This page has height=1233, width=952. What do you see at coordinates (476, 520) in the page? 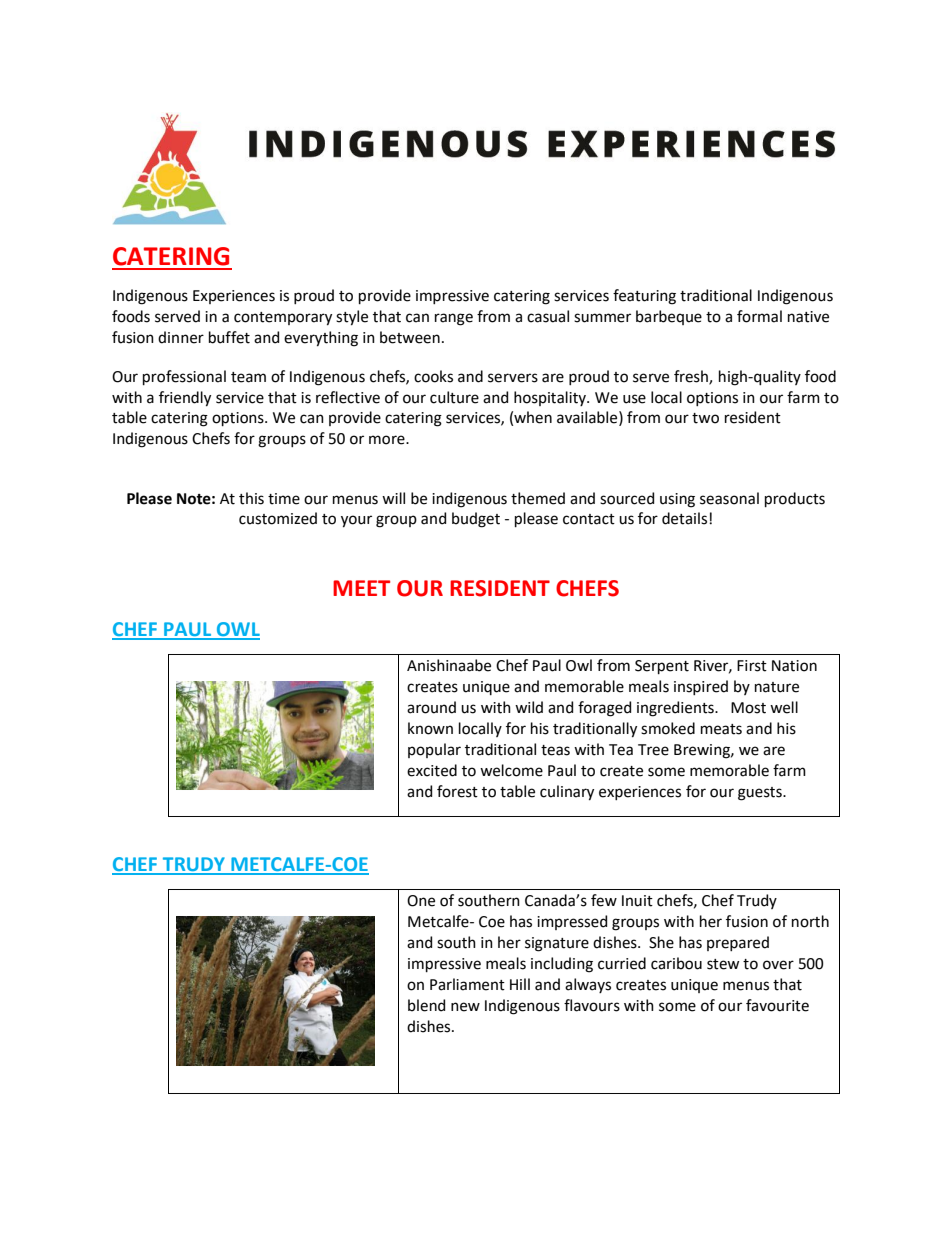
I see `budget` at bounding box center [476, 520].
